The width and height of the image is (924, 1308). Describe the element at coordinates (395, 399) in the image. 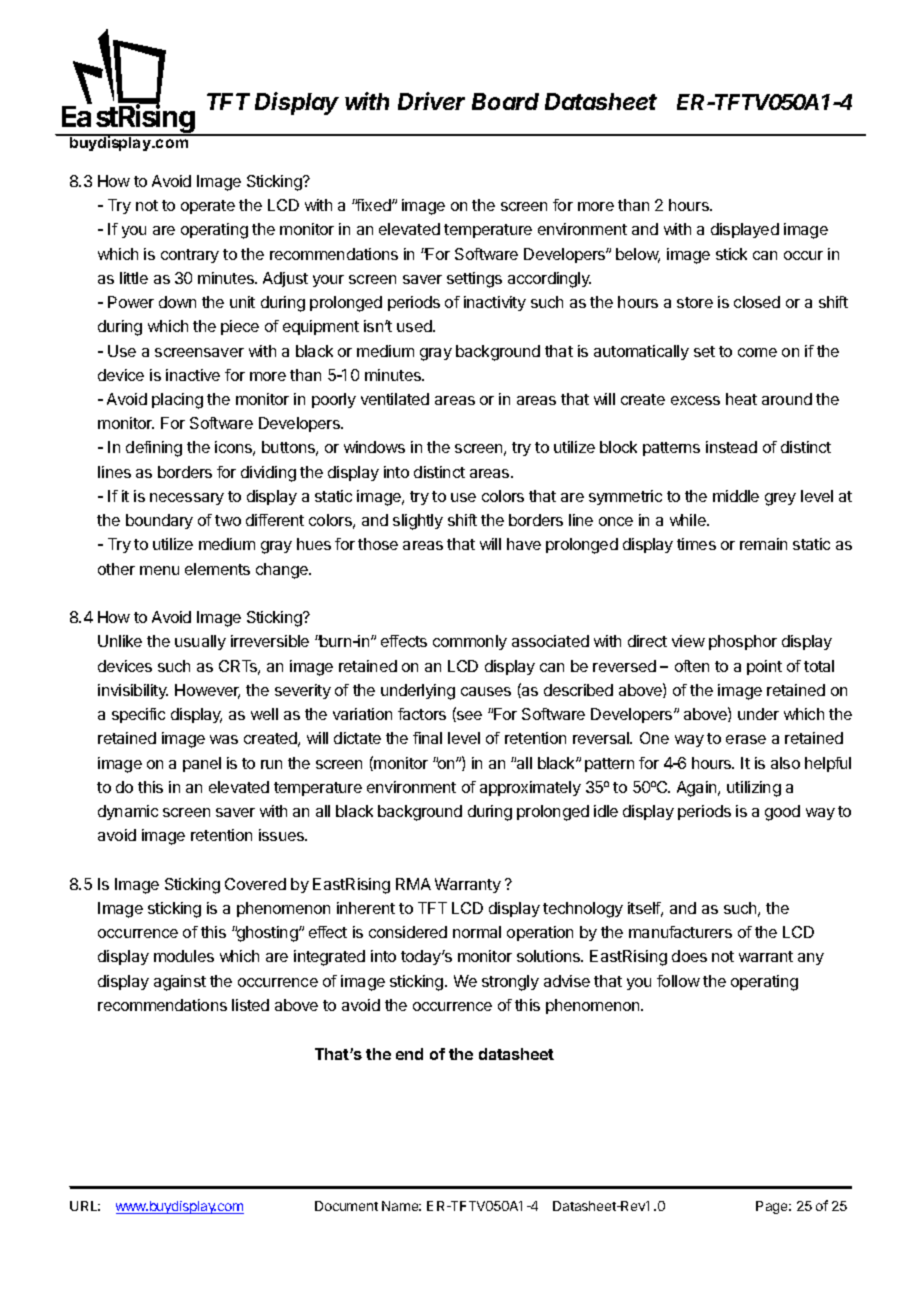

I see `ventilated` at that location.
